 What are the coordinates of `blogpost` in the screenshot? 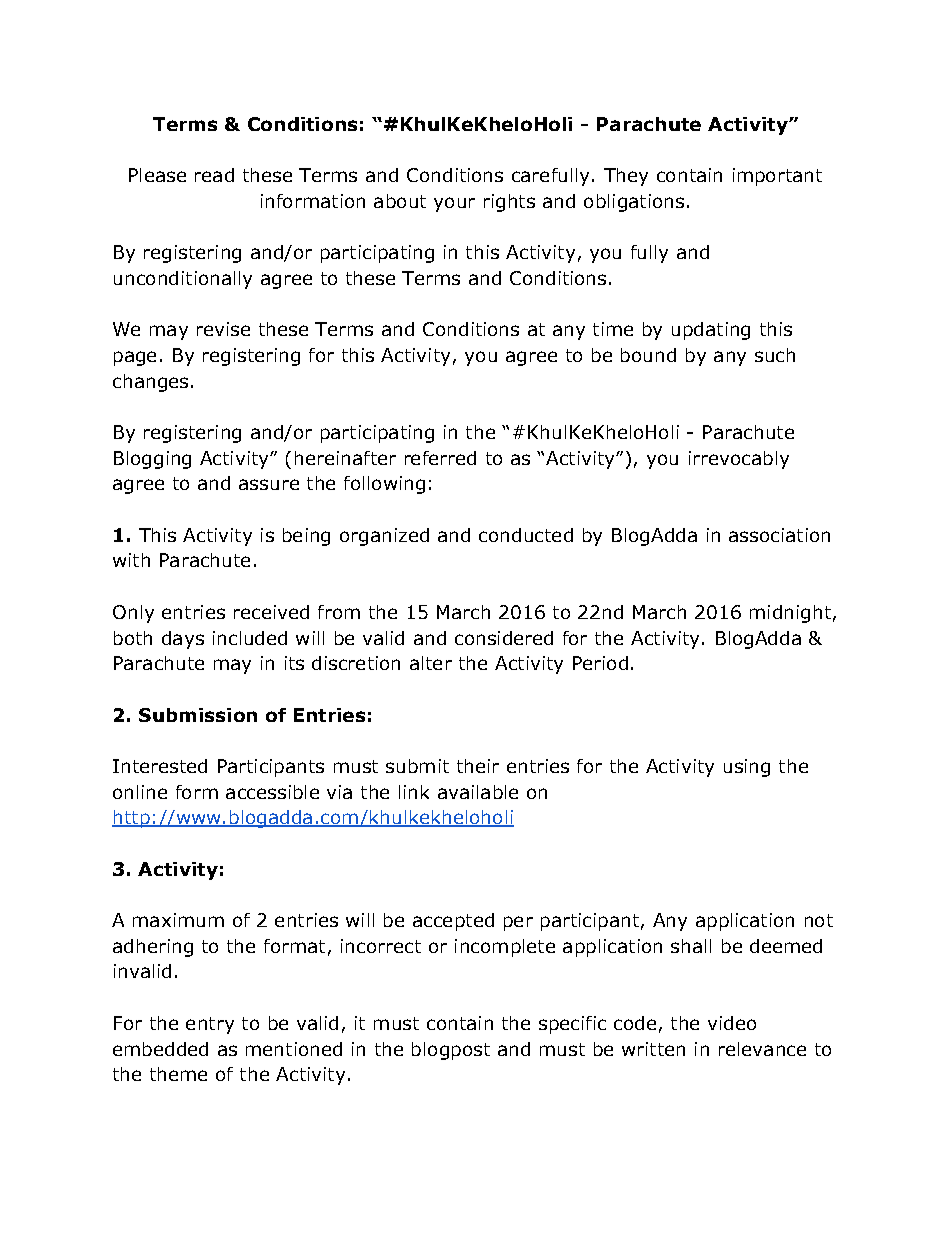 It's located at (451, 1051).
